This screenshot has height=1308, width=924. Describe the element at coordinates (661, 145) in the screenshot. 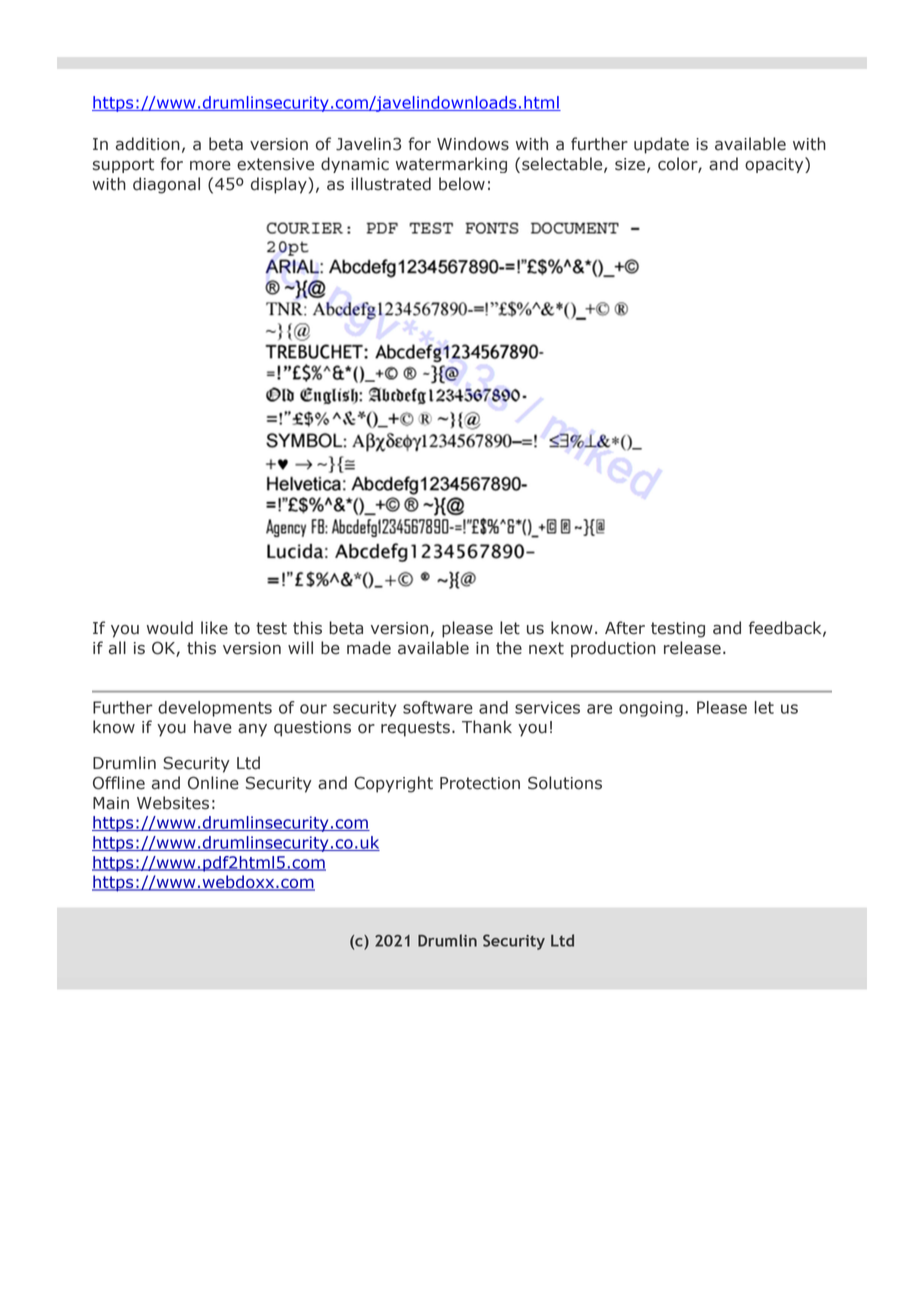

I see `update` at that location.
